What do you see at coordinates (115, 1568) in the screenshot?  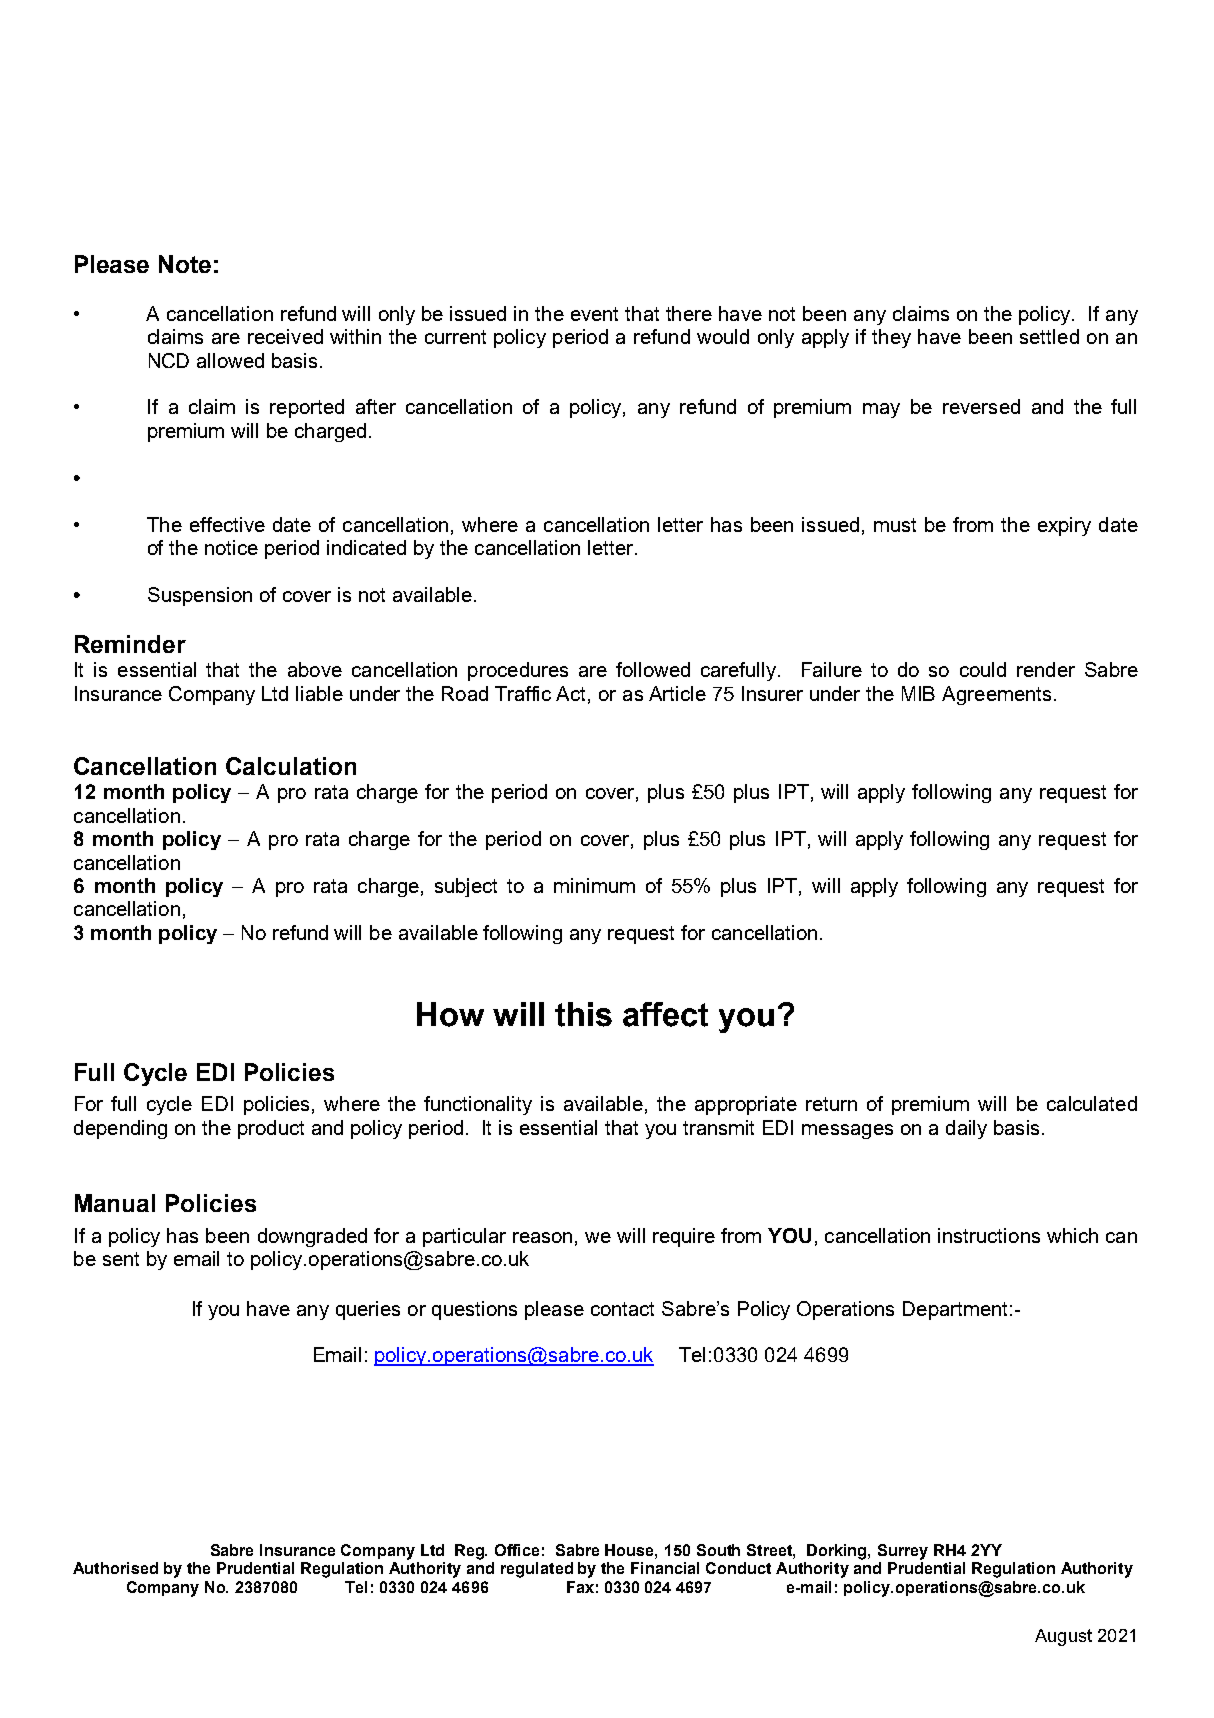 I see `Authorised` at bounding box center [115, 1568].
